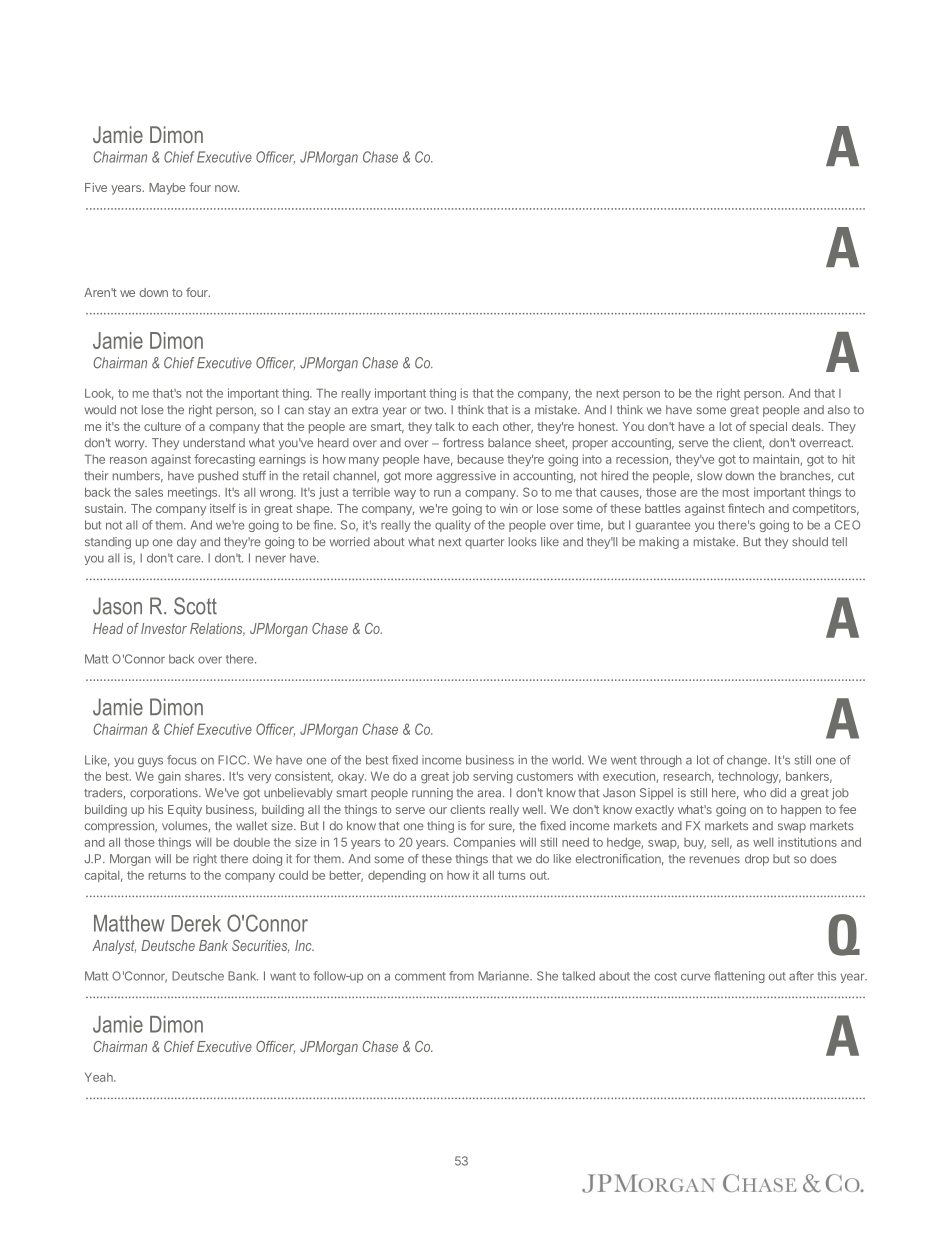 This screenshot has width=952, height=1233. Describe the element at coordinates (167, 189) in the screenshot. I see `Maybe` at that location.
